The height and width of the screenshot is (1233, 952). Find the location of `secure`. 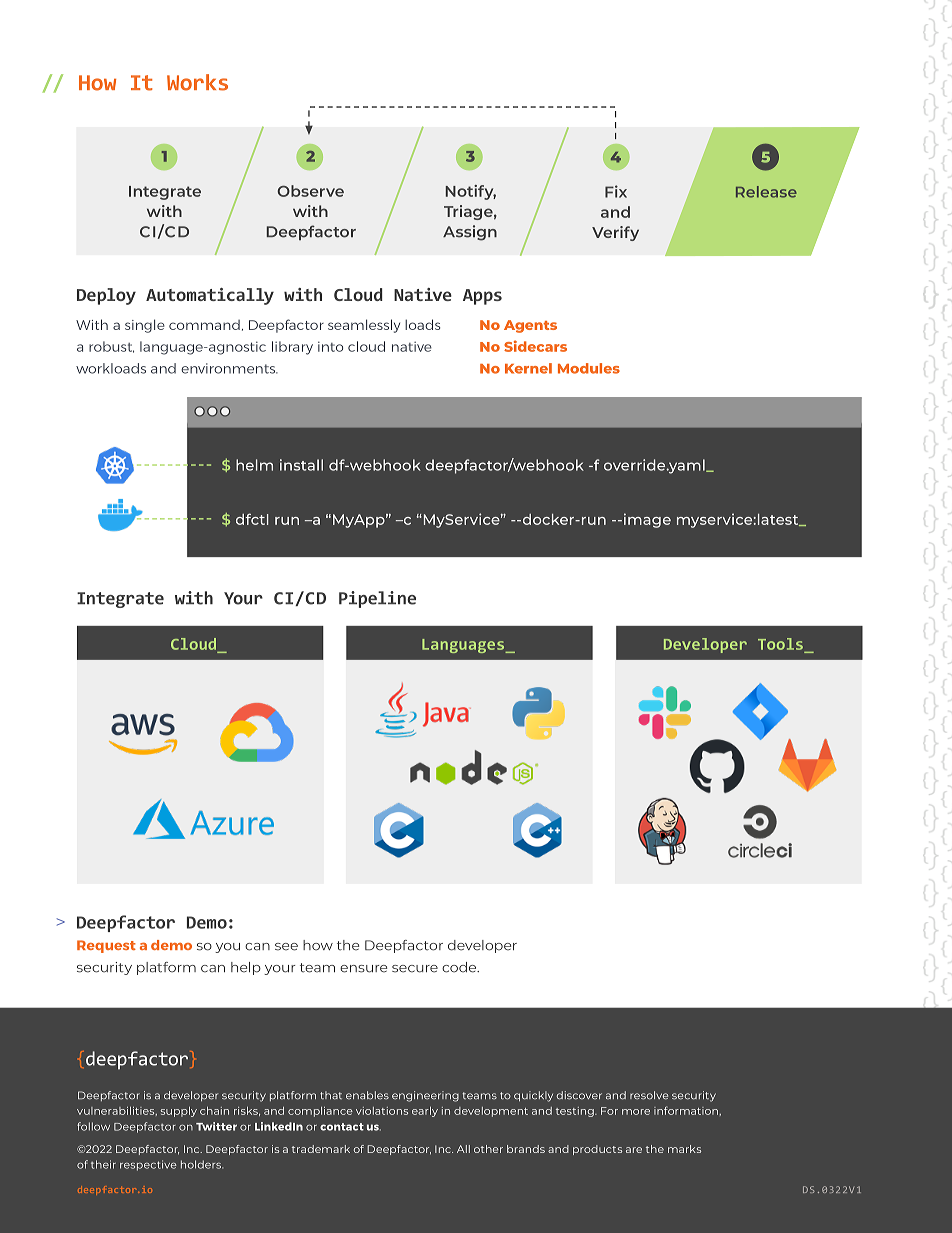

secure is located at coordinates (415, 969).
